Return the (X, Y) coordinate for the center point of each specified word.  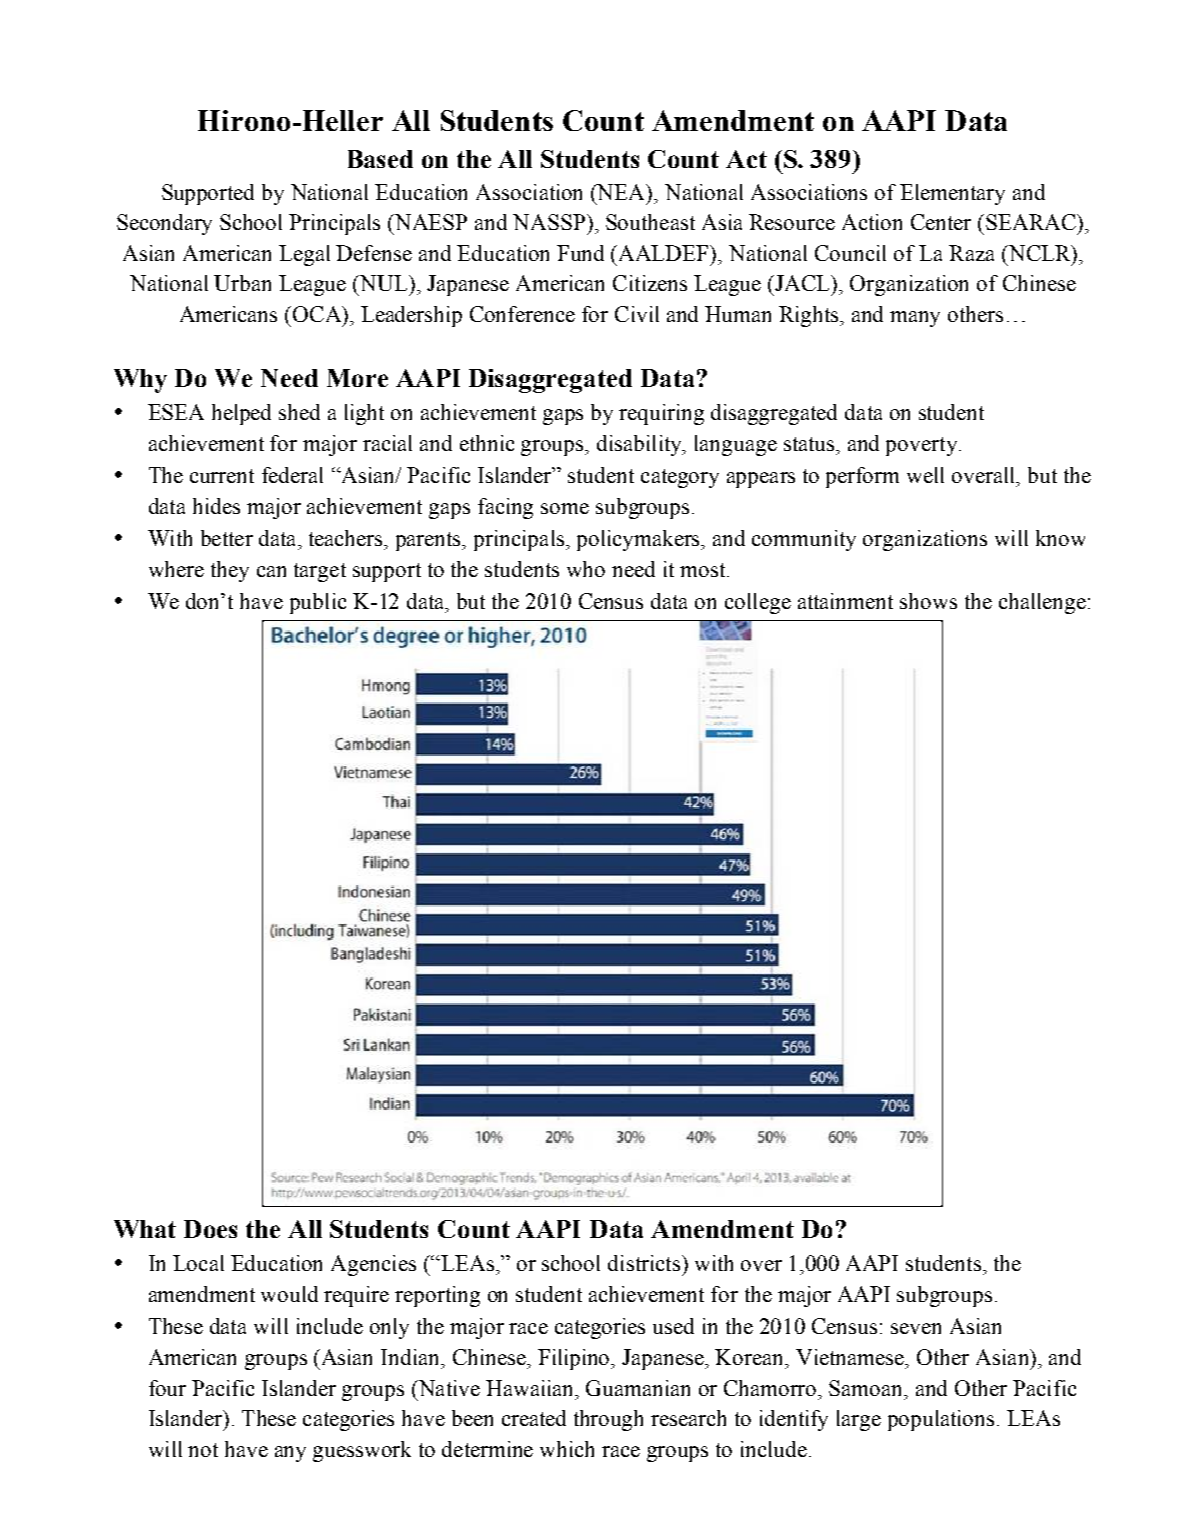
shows (928, 601)
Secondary (164, 224)
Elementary (952, 194)
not (203, 1450)
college (758, 603)
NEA (622, 192)
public (318, 603)
